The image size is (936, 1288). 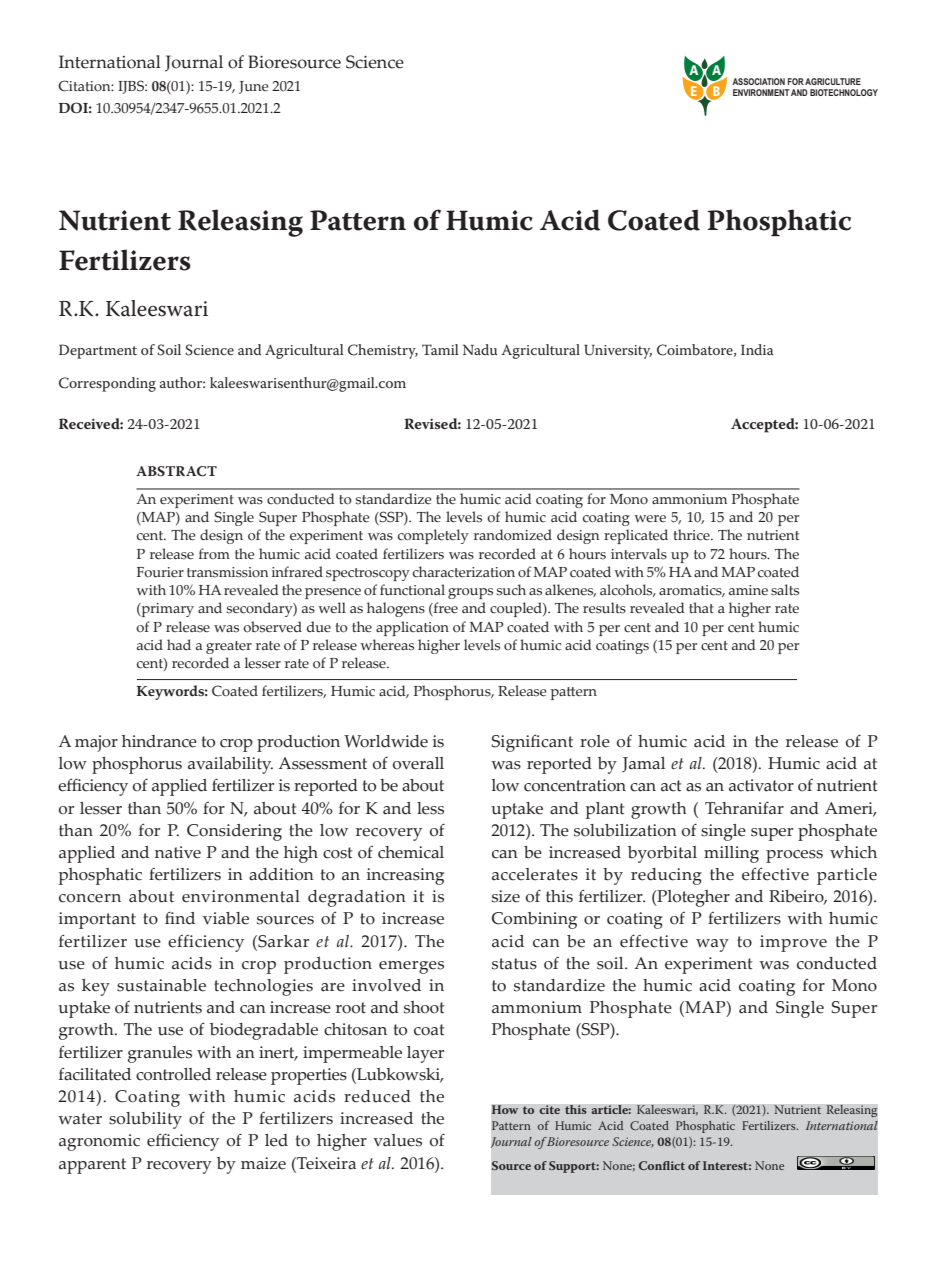 I want to click on activator, so click(x=761, y=785).
